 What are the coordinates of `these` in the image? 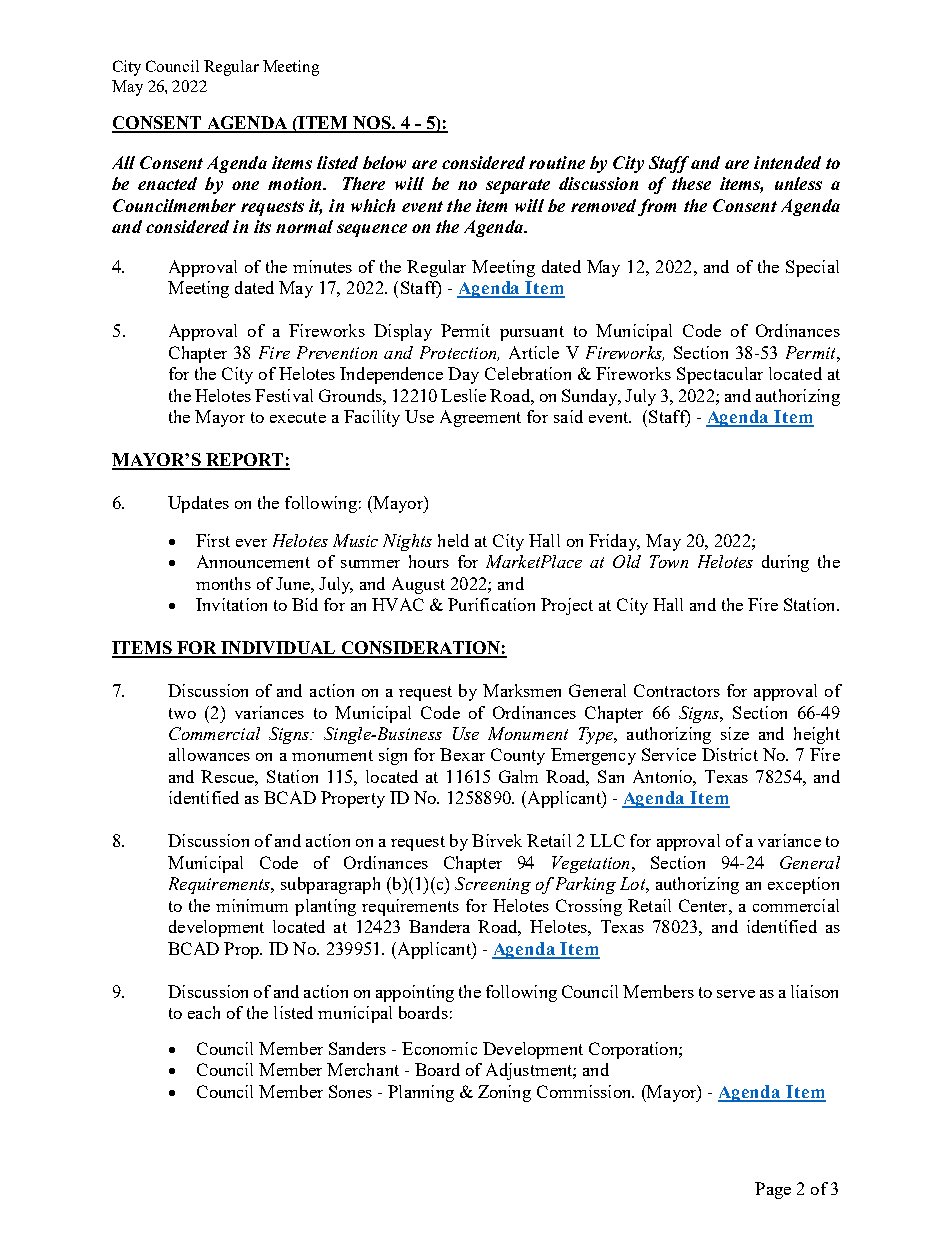 It's located at (691, 183).
